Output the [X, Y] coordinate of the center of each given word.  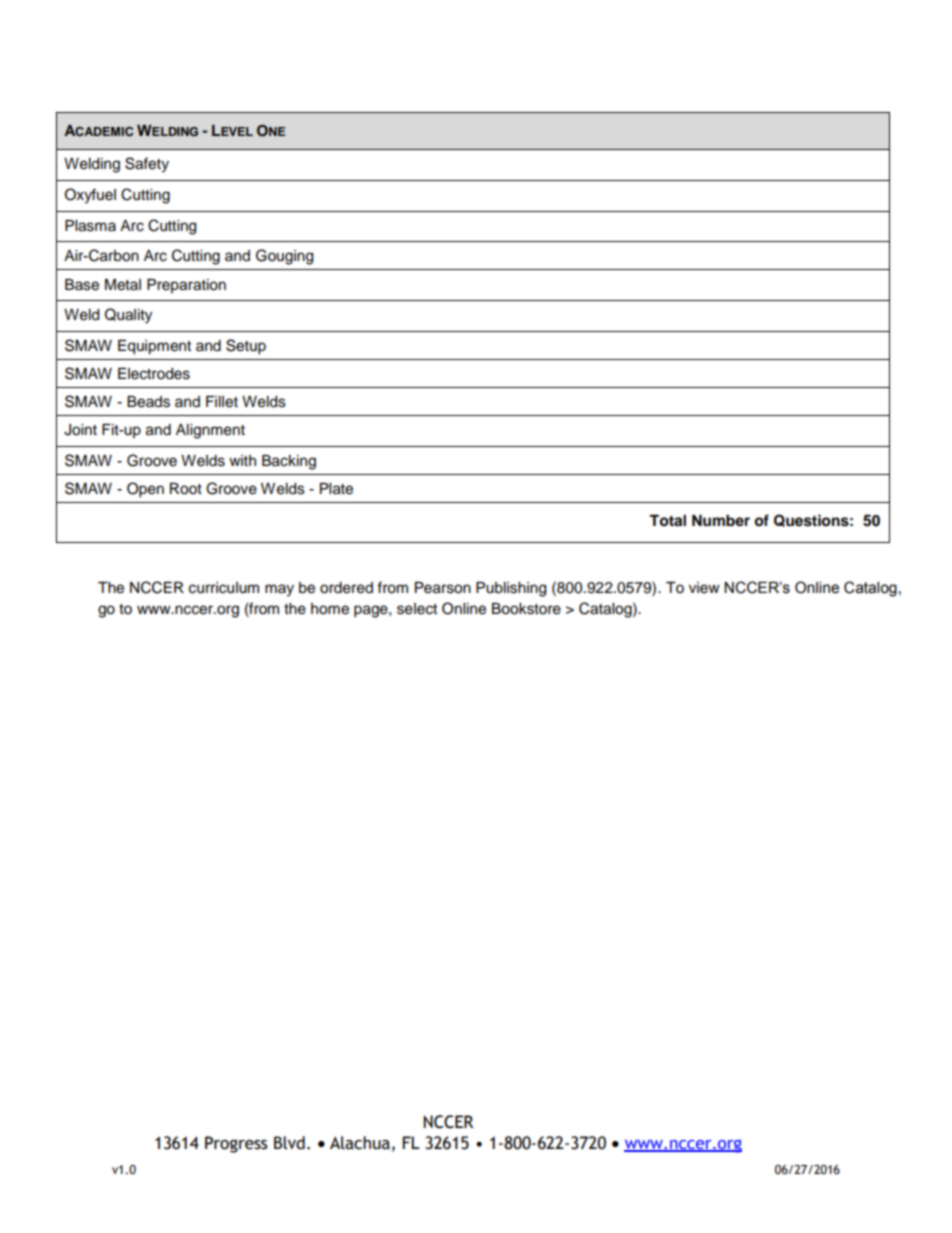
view [704, 588]
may [279, 590]
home [330, 609]
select [417, 609]
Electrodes [154, 374]
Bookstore [526, 609]
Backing [289, 462]
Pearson [443, 588]
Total [667, 521]
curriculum [224, 588]
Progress [236, 1144]
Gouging [284, 257]
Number [721, 521]
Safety [147, 165]
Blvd [289, 1143]
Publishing [511, 589]
